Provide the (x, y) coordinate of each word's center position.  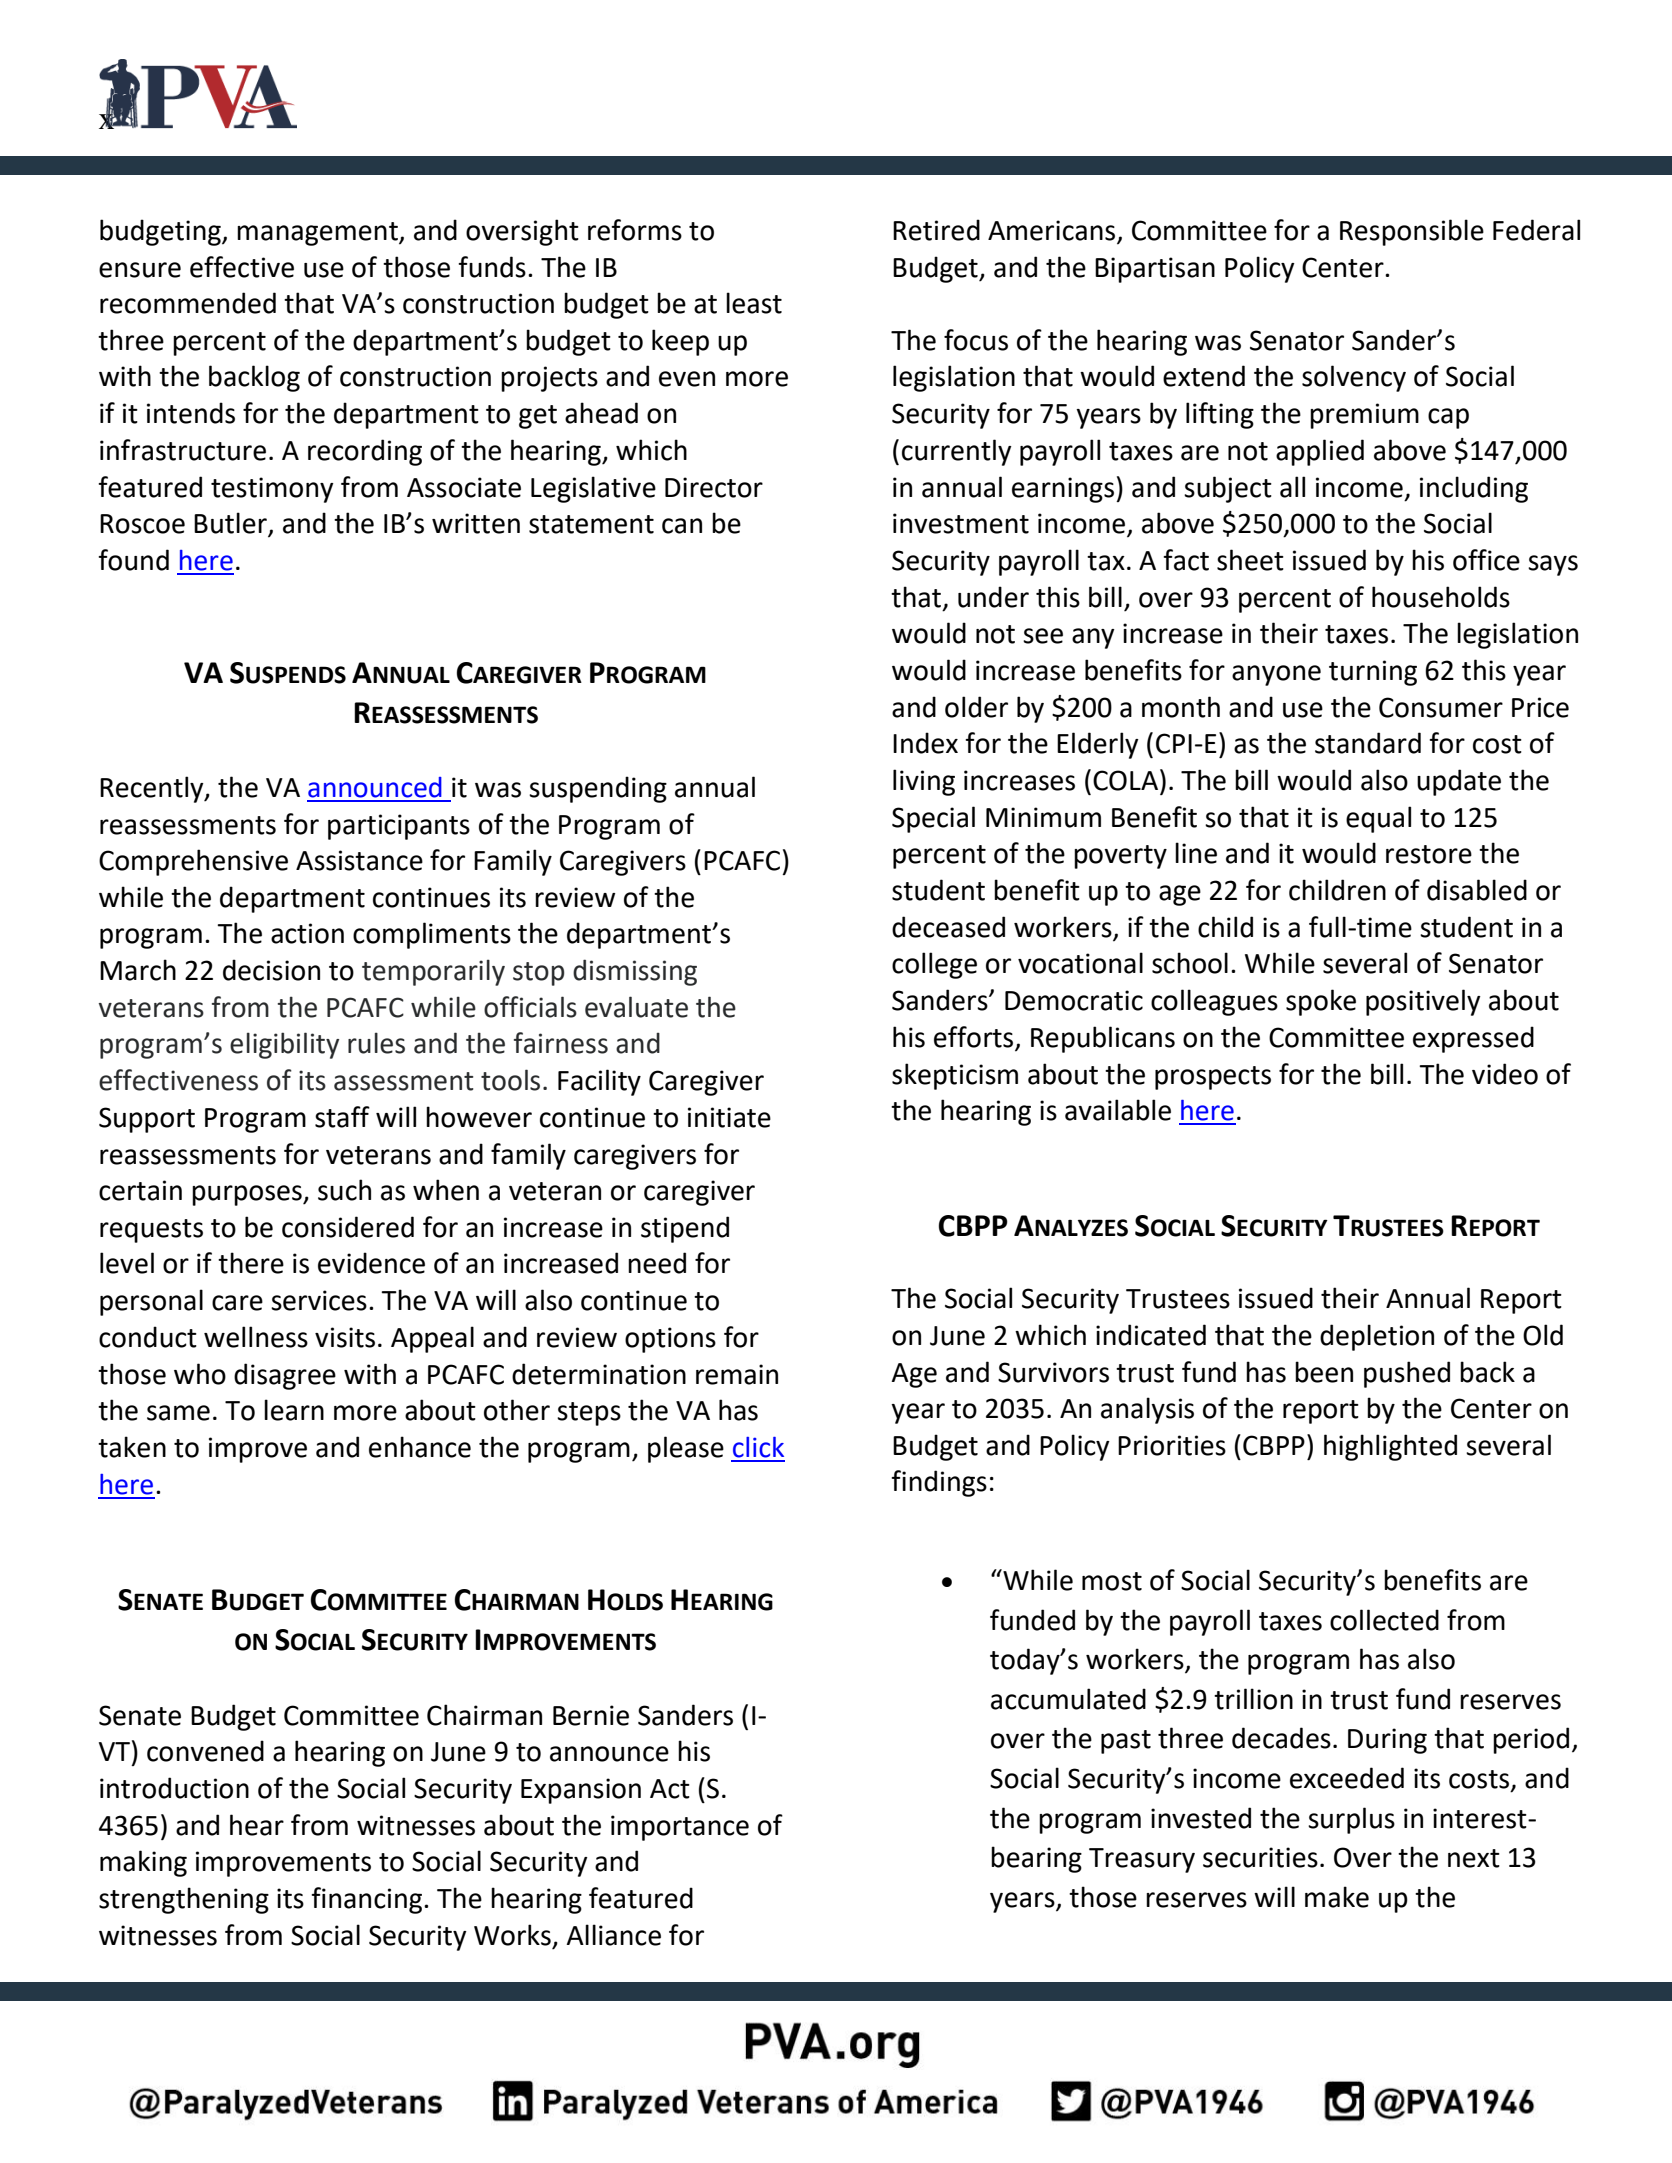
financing (368, 1900)
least (754, 303)
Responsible (1412, 232)
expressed (1473, 1039)
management (318, 234)
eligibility (284, 1045)
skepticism (955, 1076)
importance (680, 1828)
